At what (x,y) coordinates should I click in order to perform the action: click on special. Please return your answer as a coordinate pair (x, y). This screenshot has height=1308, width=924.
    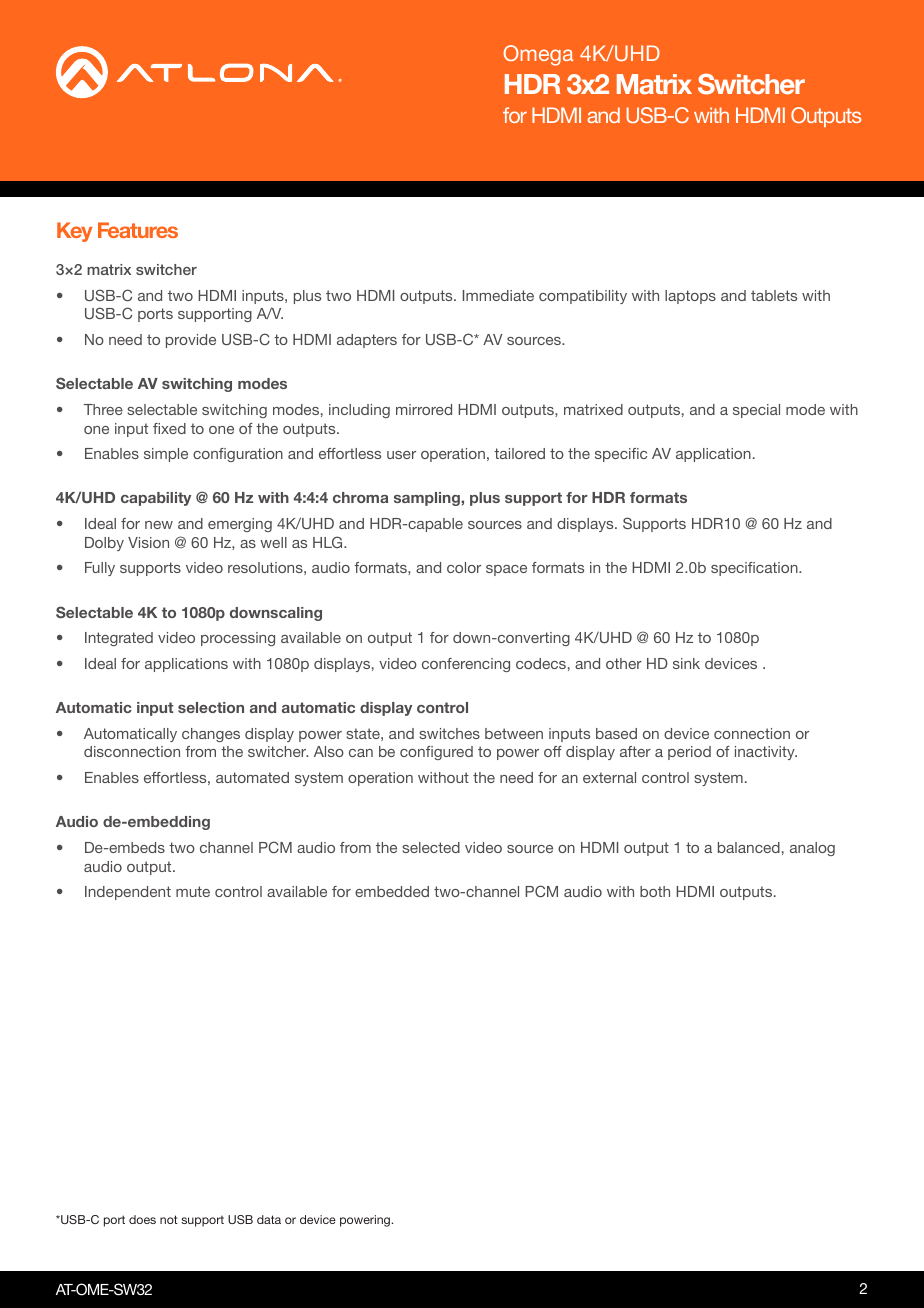
    Looking at the image, I should click on (756, 411).
